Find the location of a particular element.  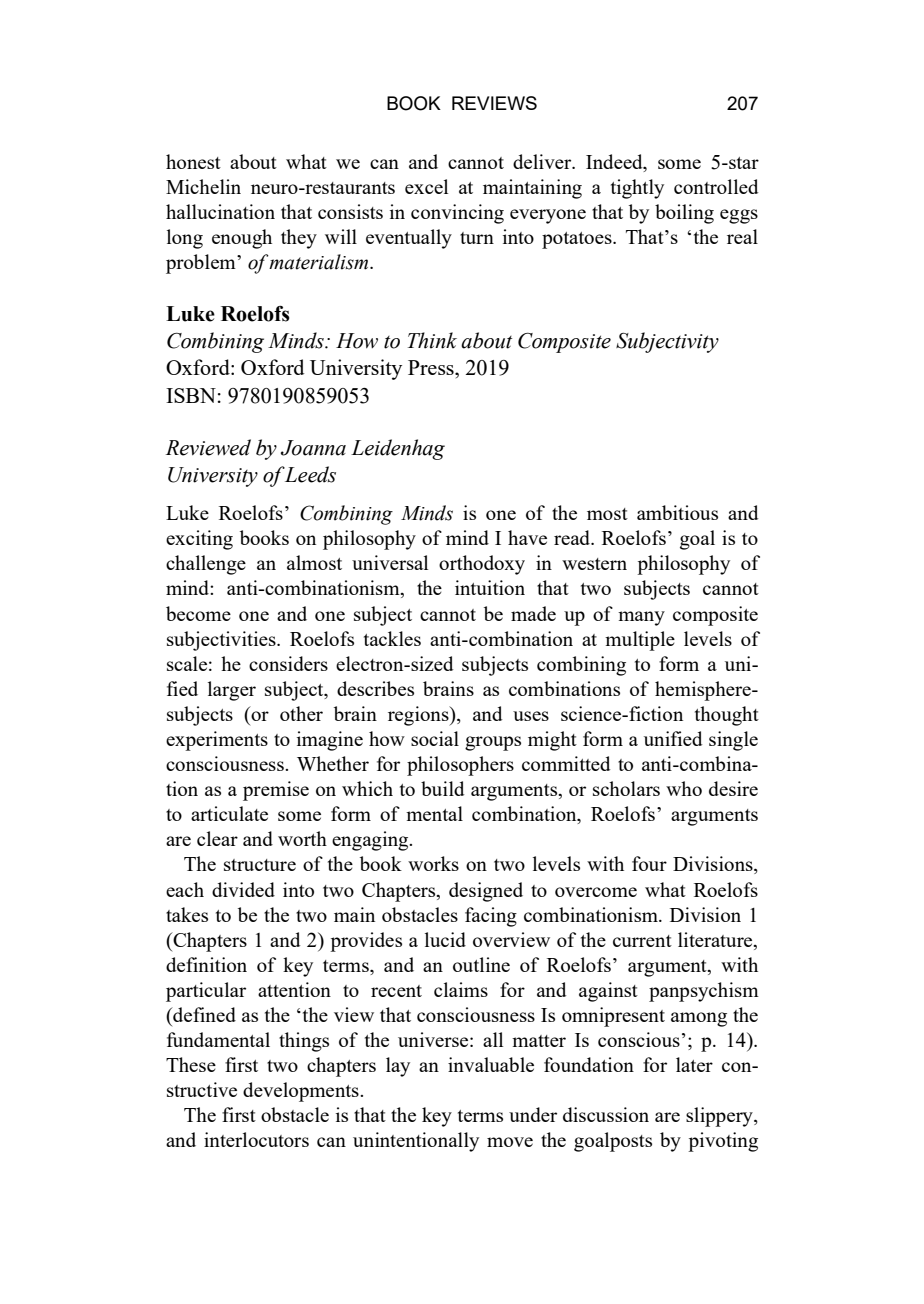

experiments is located at coordinates (217, 741).
